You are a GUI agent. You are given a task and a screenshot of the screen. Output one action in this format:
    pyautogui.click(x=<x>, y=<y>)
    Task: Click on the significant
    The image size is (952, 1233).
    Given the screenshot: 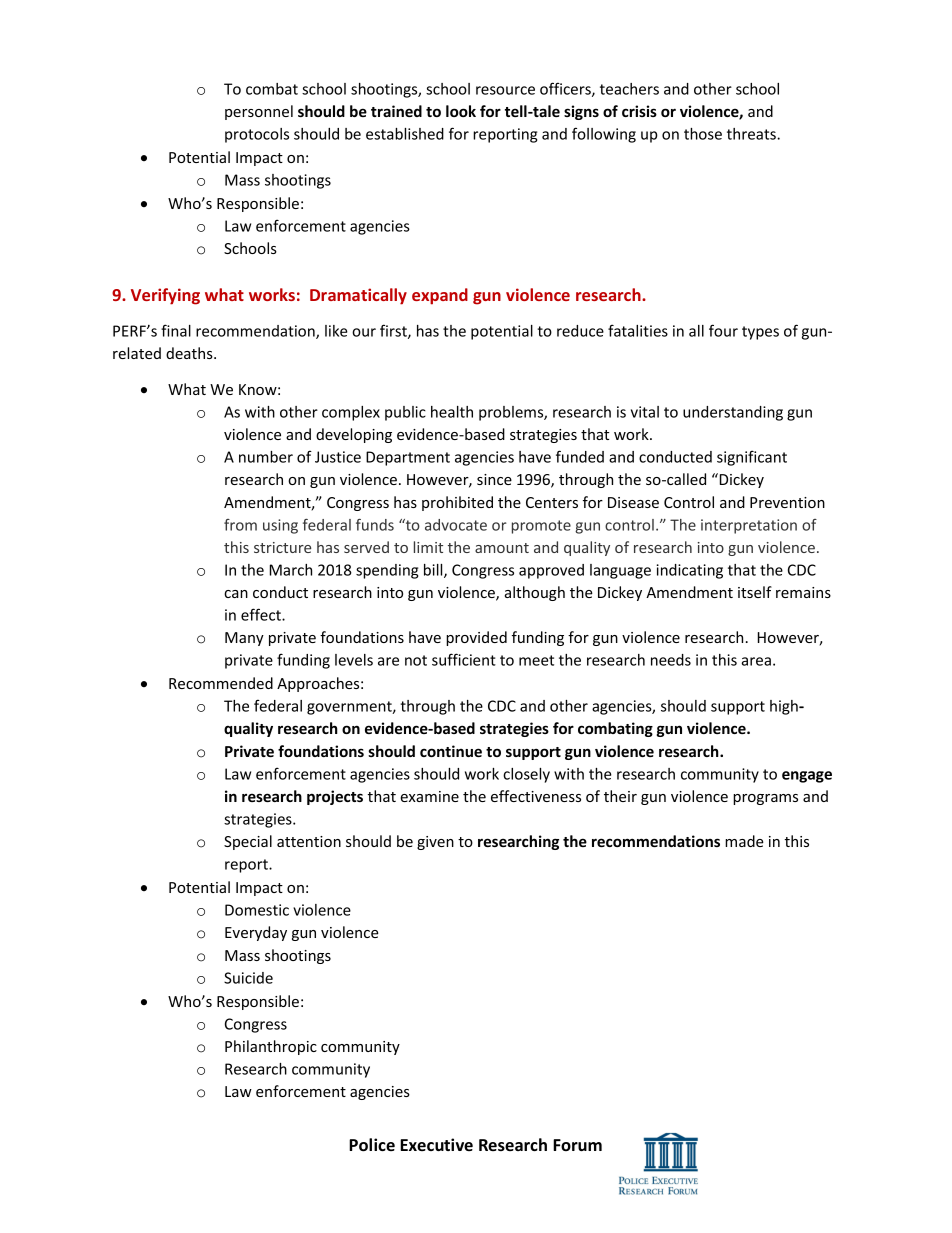 What is the action you would take?
    pyautogui.click(x=752, y=458)
